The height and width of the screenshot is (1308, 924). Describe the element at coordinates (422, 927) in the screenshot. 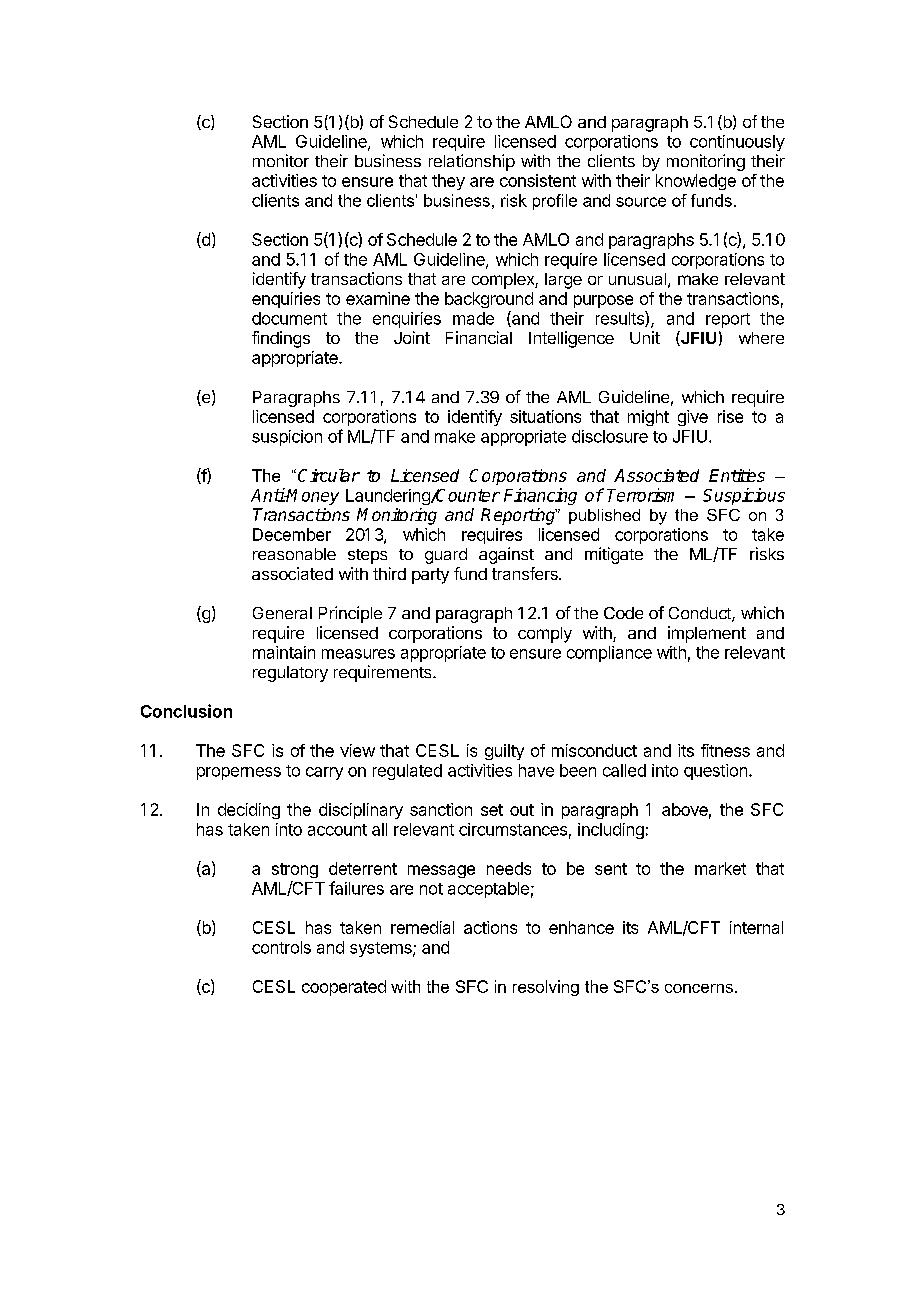

I see `remedial` at that location.
